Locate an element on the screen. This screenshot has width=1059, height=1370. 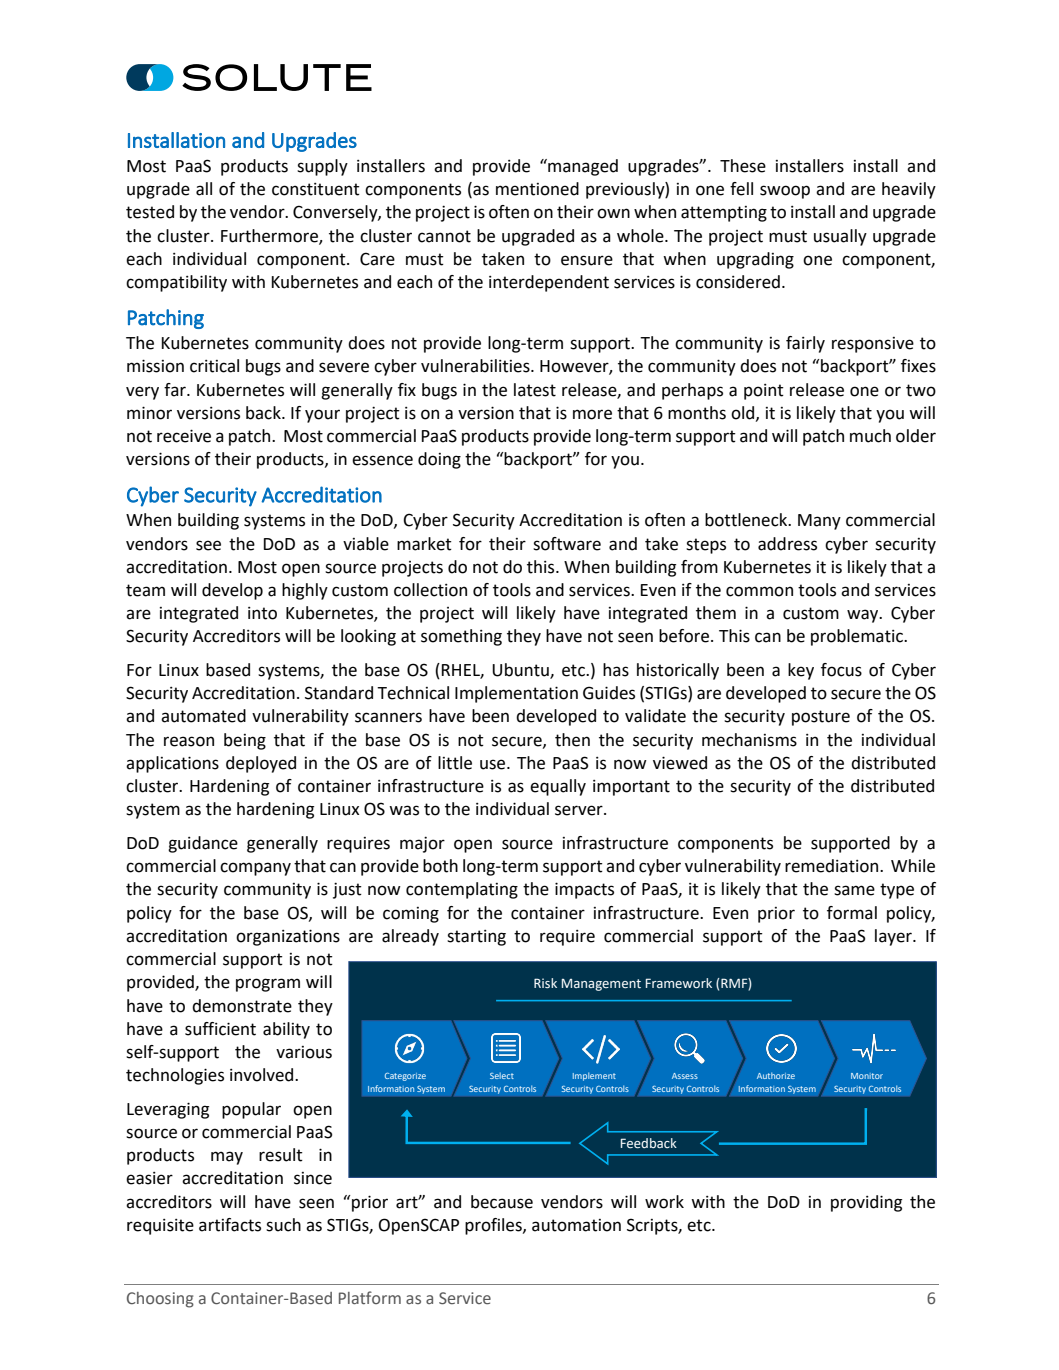
impacts is located at coordinates (584, 890).
